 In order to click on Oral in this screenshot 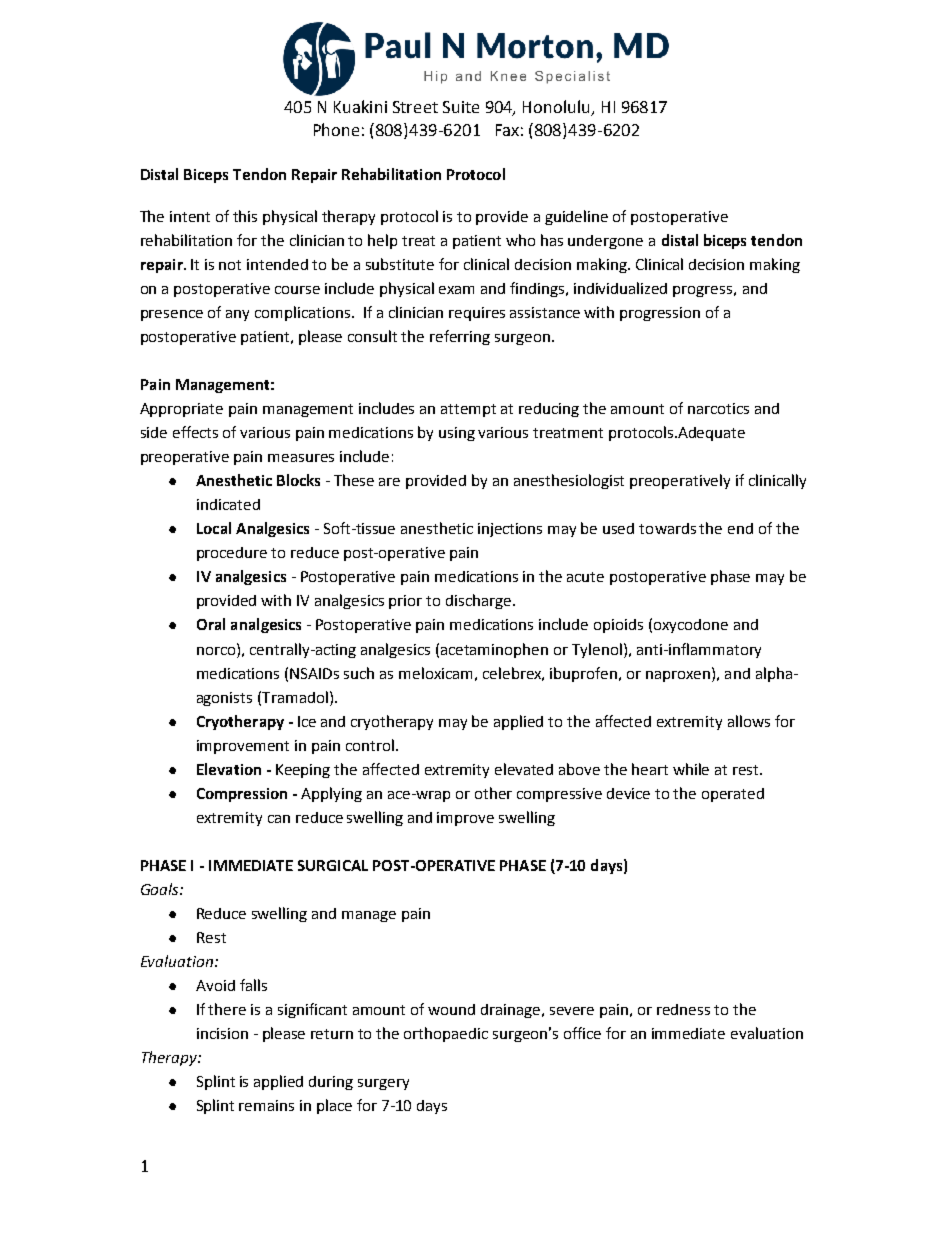, I will do `click(211, 624)`.
